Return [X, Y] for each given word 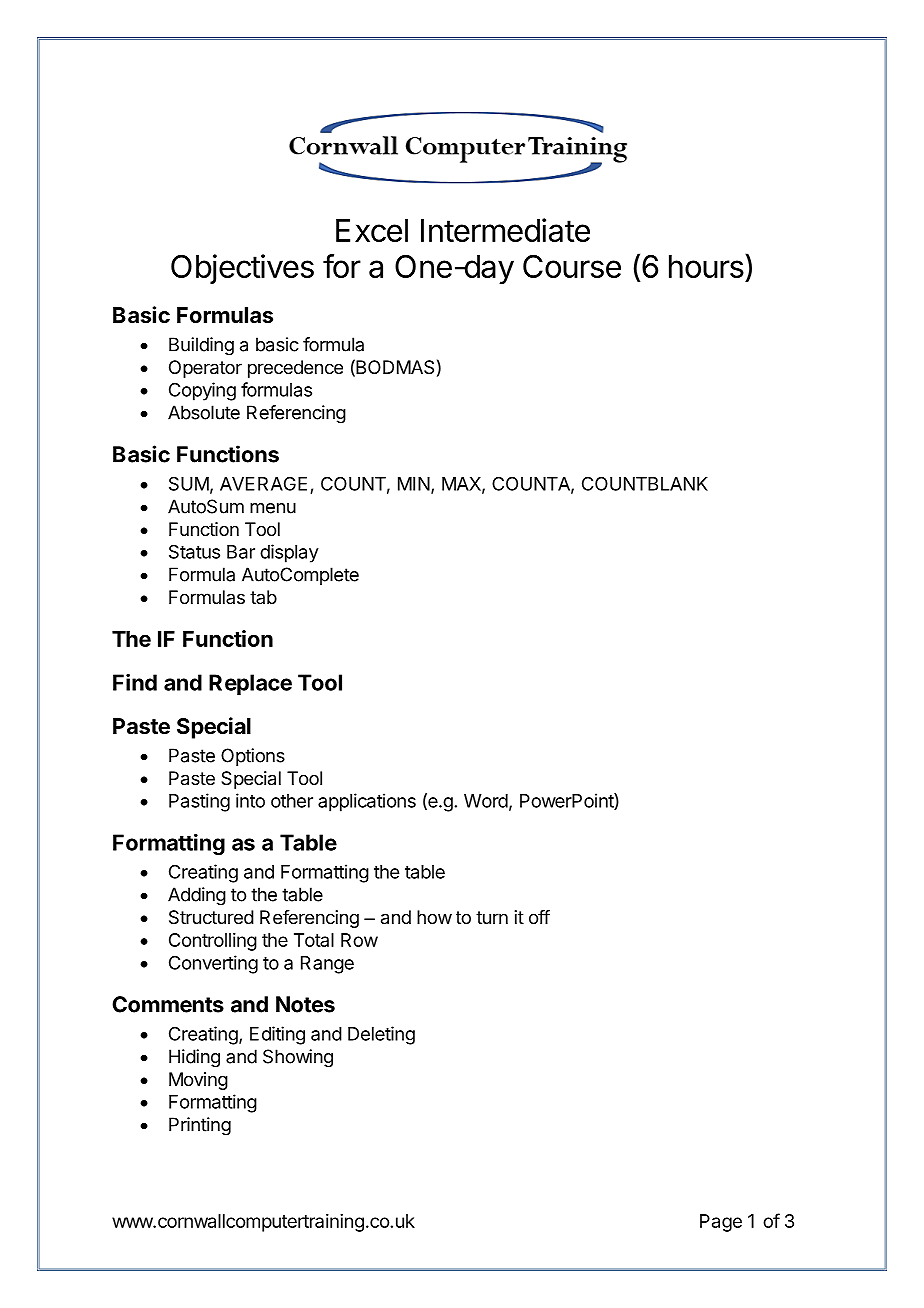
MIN [414, 484]
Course [572, 266]
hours [706, 266]
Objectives [242, 269]
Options [253, 757]
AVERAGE [263, 484]
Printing [200, 1126]
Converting [213, 964]
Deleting [381, 1035]
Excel [372, 230]
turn [492, 917]
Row [359, 940]
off [539, 917]
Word [486, 801]
